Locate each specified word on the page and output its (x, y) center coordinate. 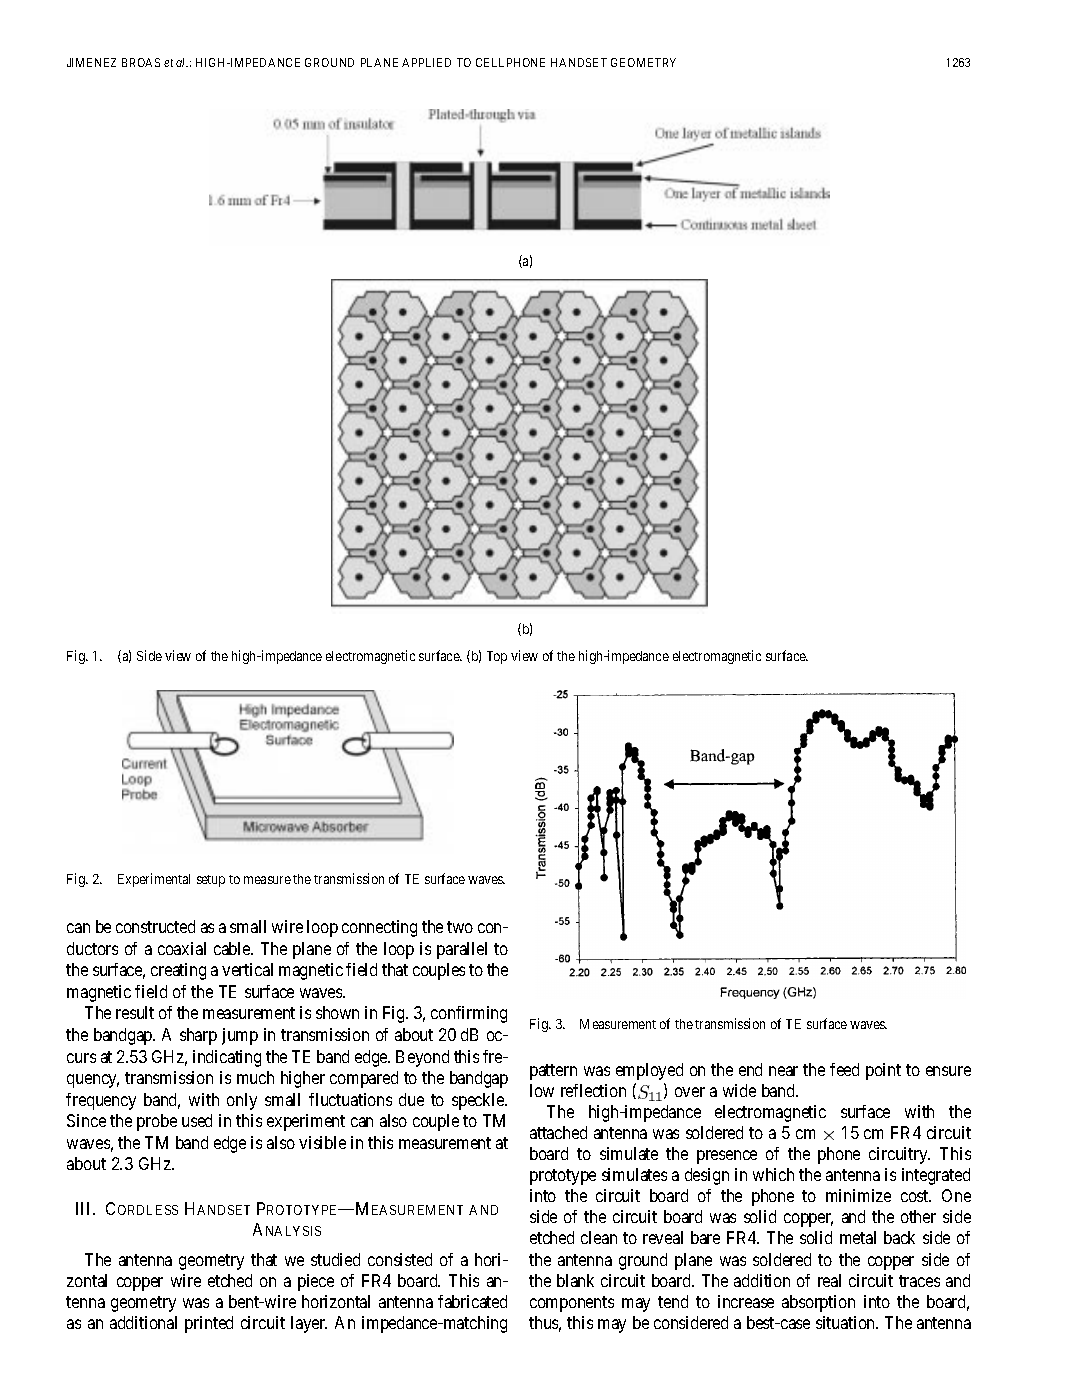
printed (209, 1324)
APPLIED (426, 62)
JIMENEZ (91, 62)
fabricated (472, 1301)
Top (497, 657)
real (829, 1280)
